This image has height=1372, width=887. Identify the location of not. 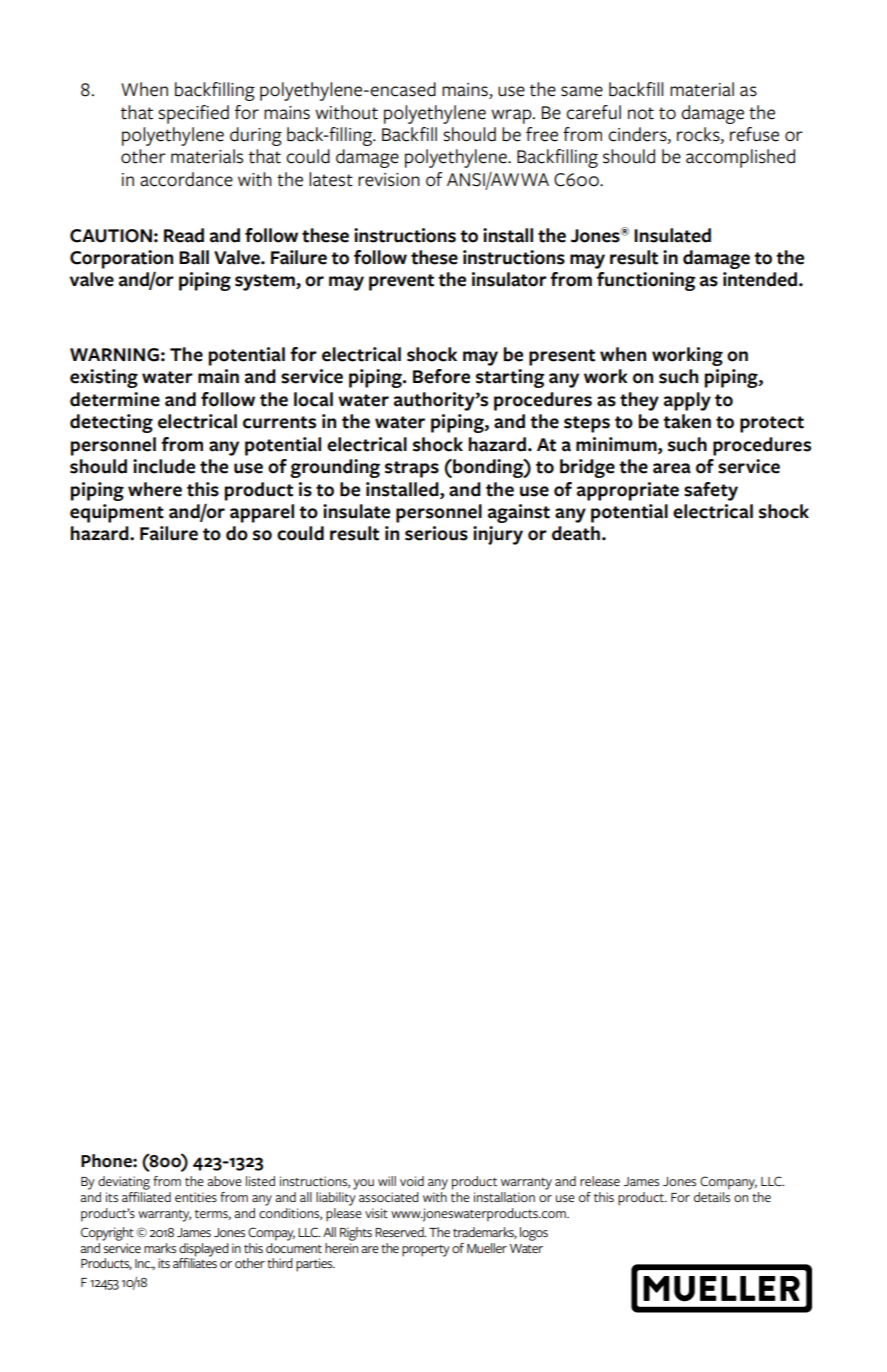
(641, 113).
